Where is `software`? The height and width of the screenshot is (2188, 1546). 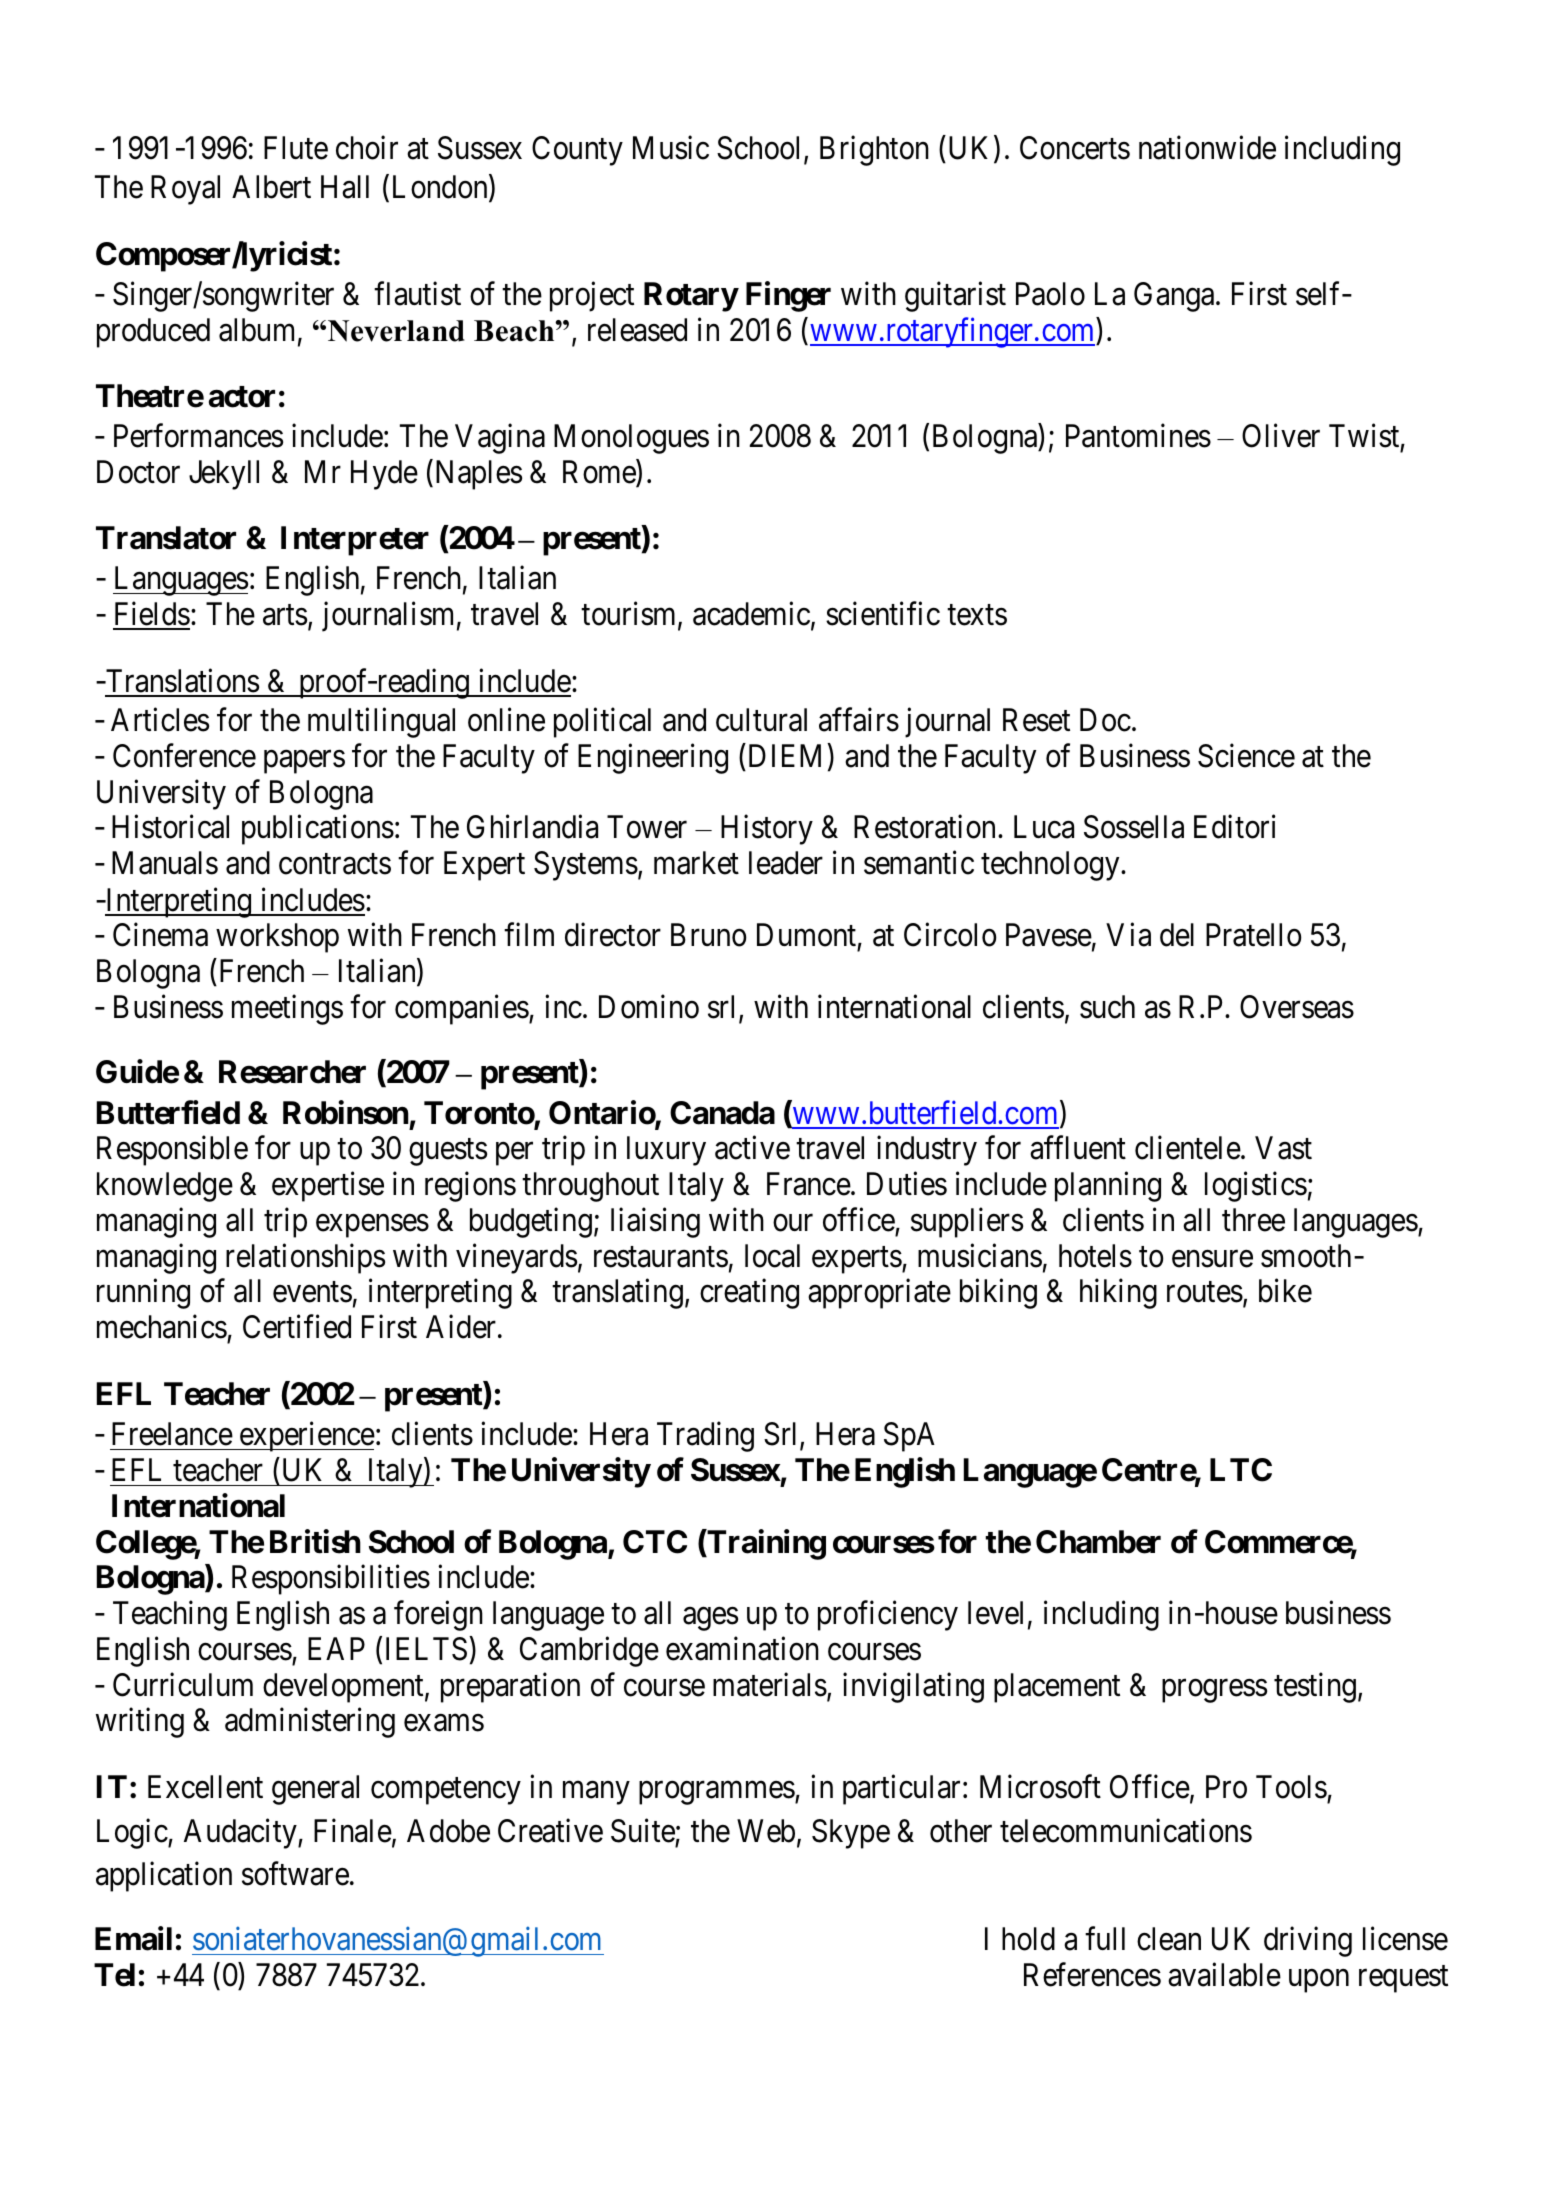 software is located at coordinates (295, 1874).
